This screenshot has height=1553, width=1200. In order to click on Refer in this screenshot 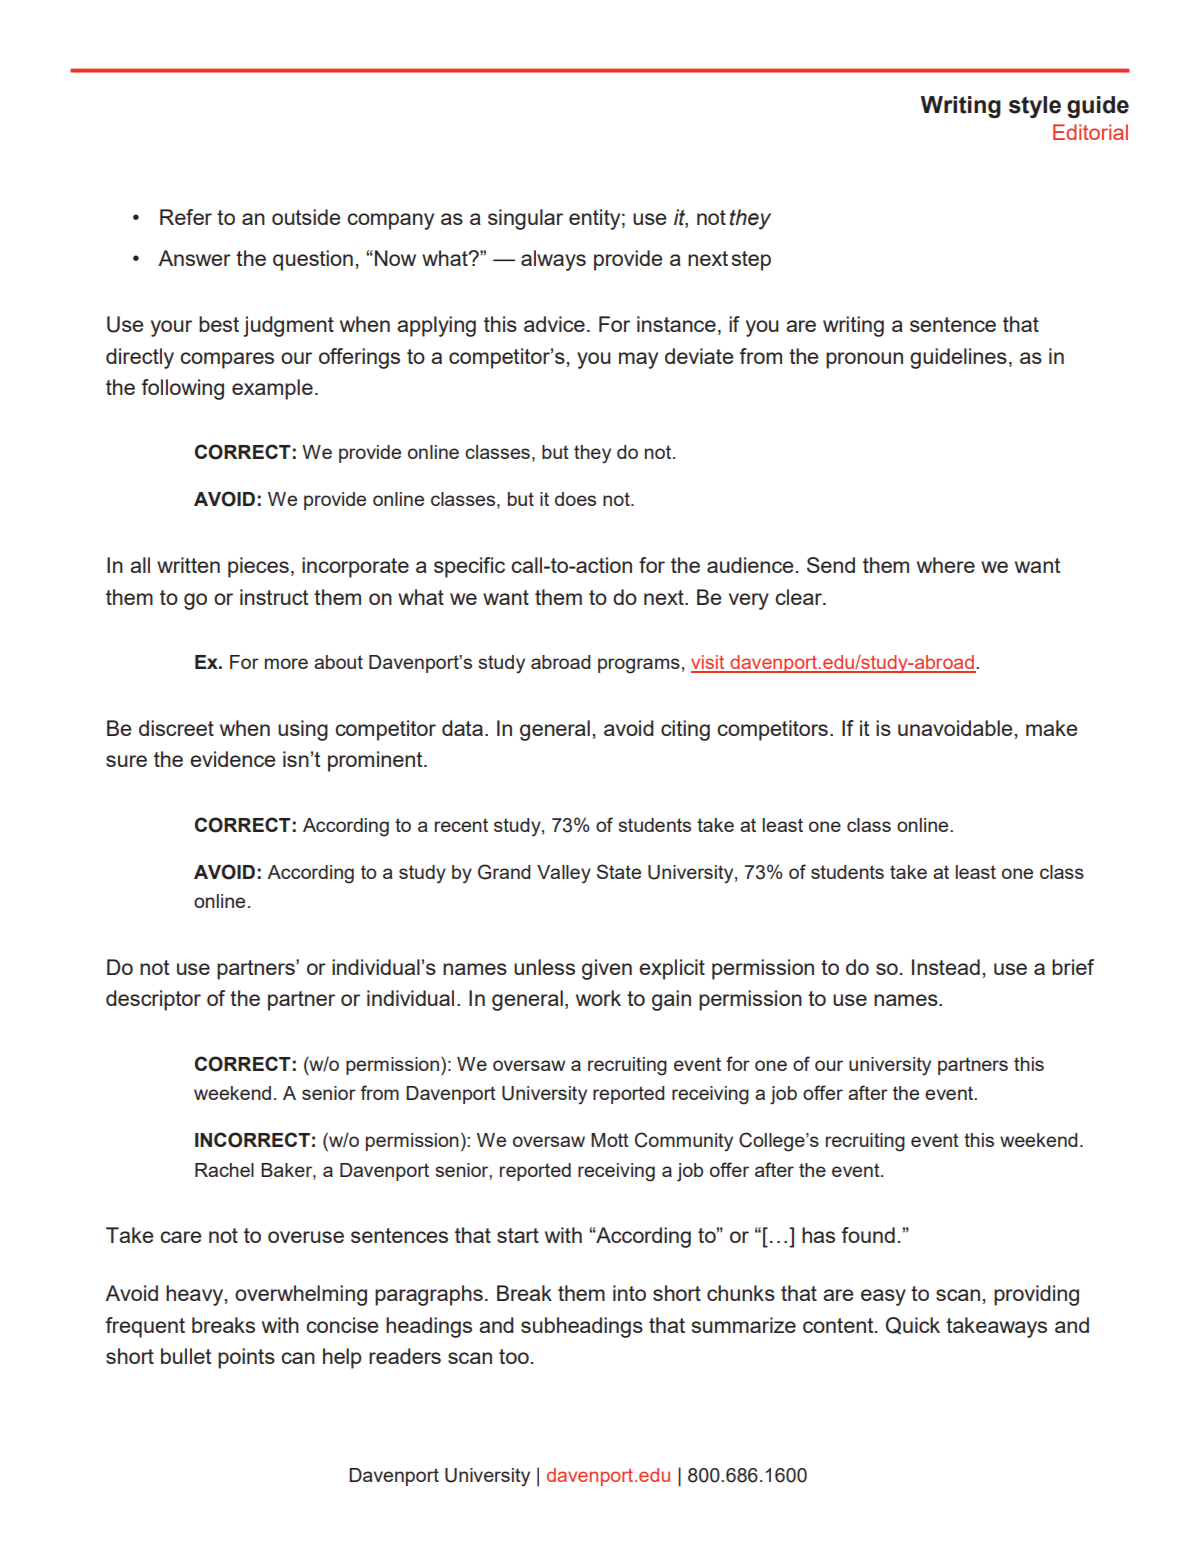, I will do `click(186, 217)`.
